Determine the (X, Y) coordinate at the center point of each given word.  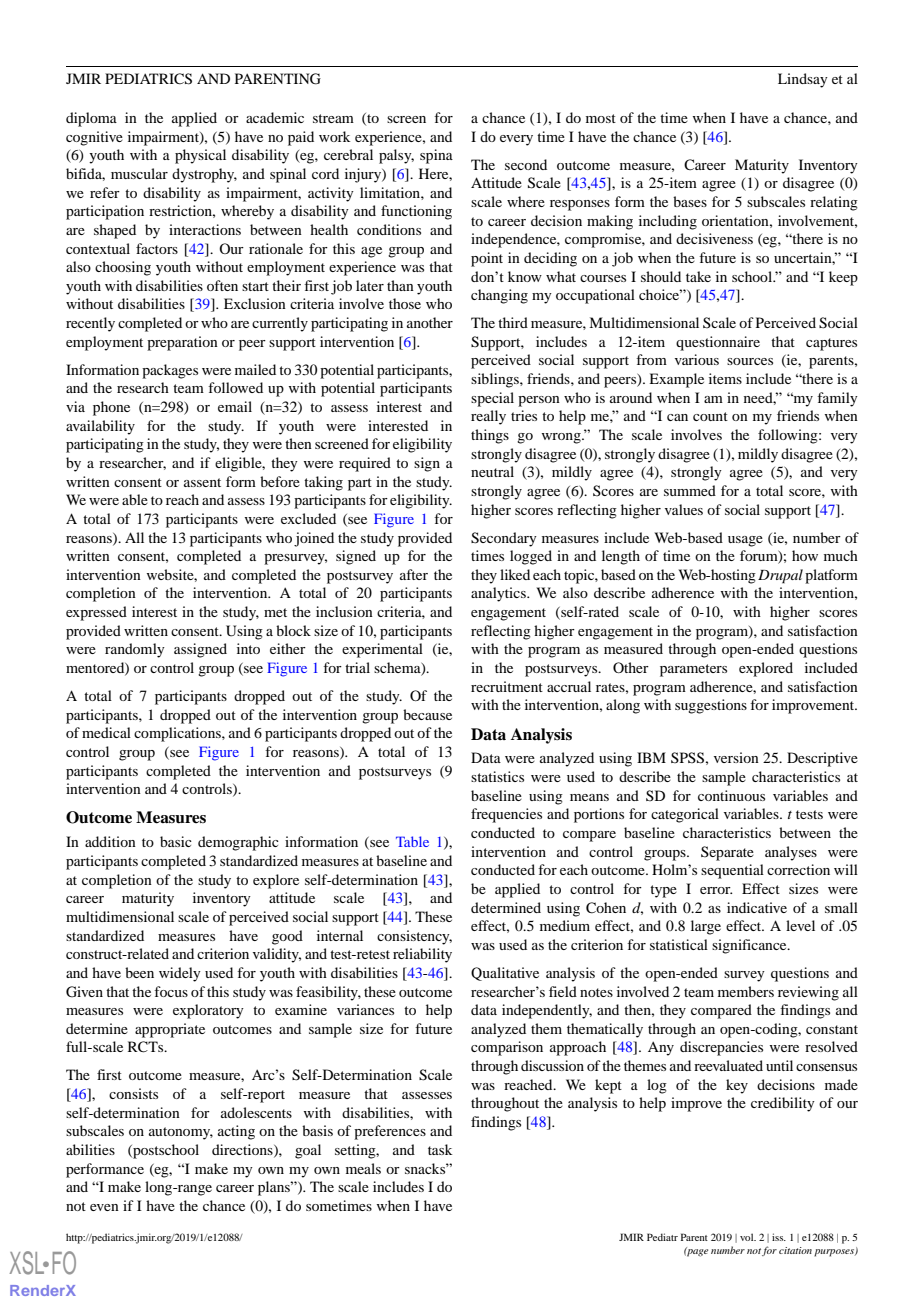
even (104, 1207)
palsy (396, 156)
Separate (727, 853)
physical (200, 156)
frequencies (506, 815)
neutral (492, 471)
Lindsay (803, 80)
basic (176, 841)
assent (202, 482)
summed (690, 490)
